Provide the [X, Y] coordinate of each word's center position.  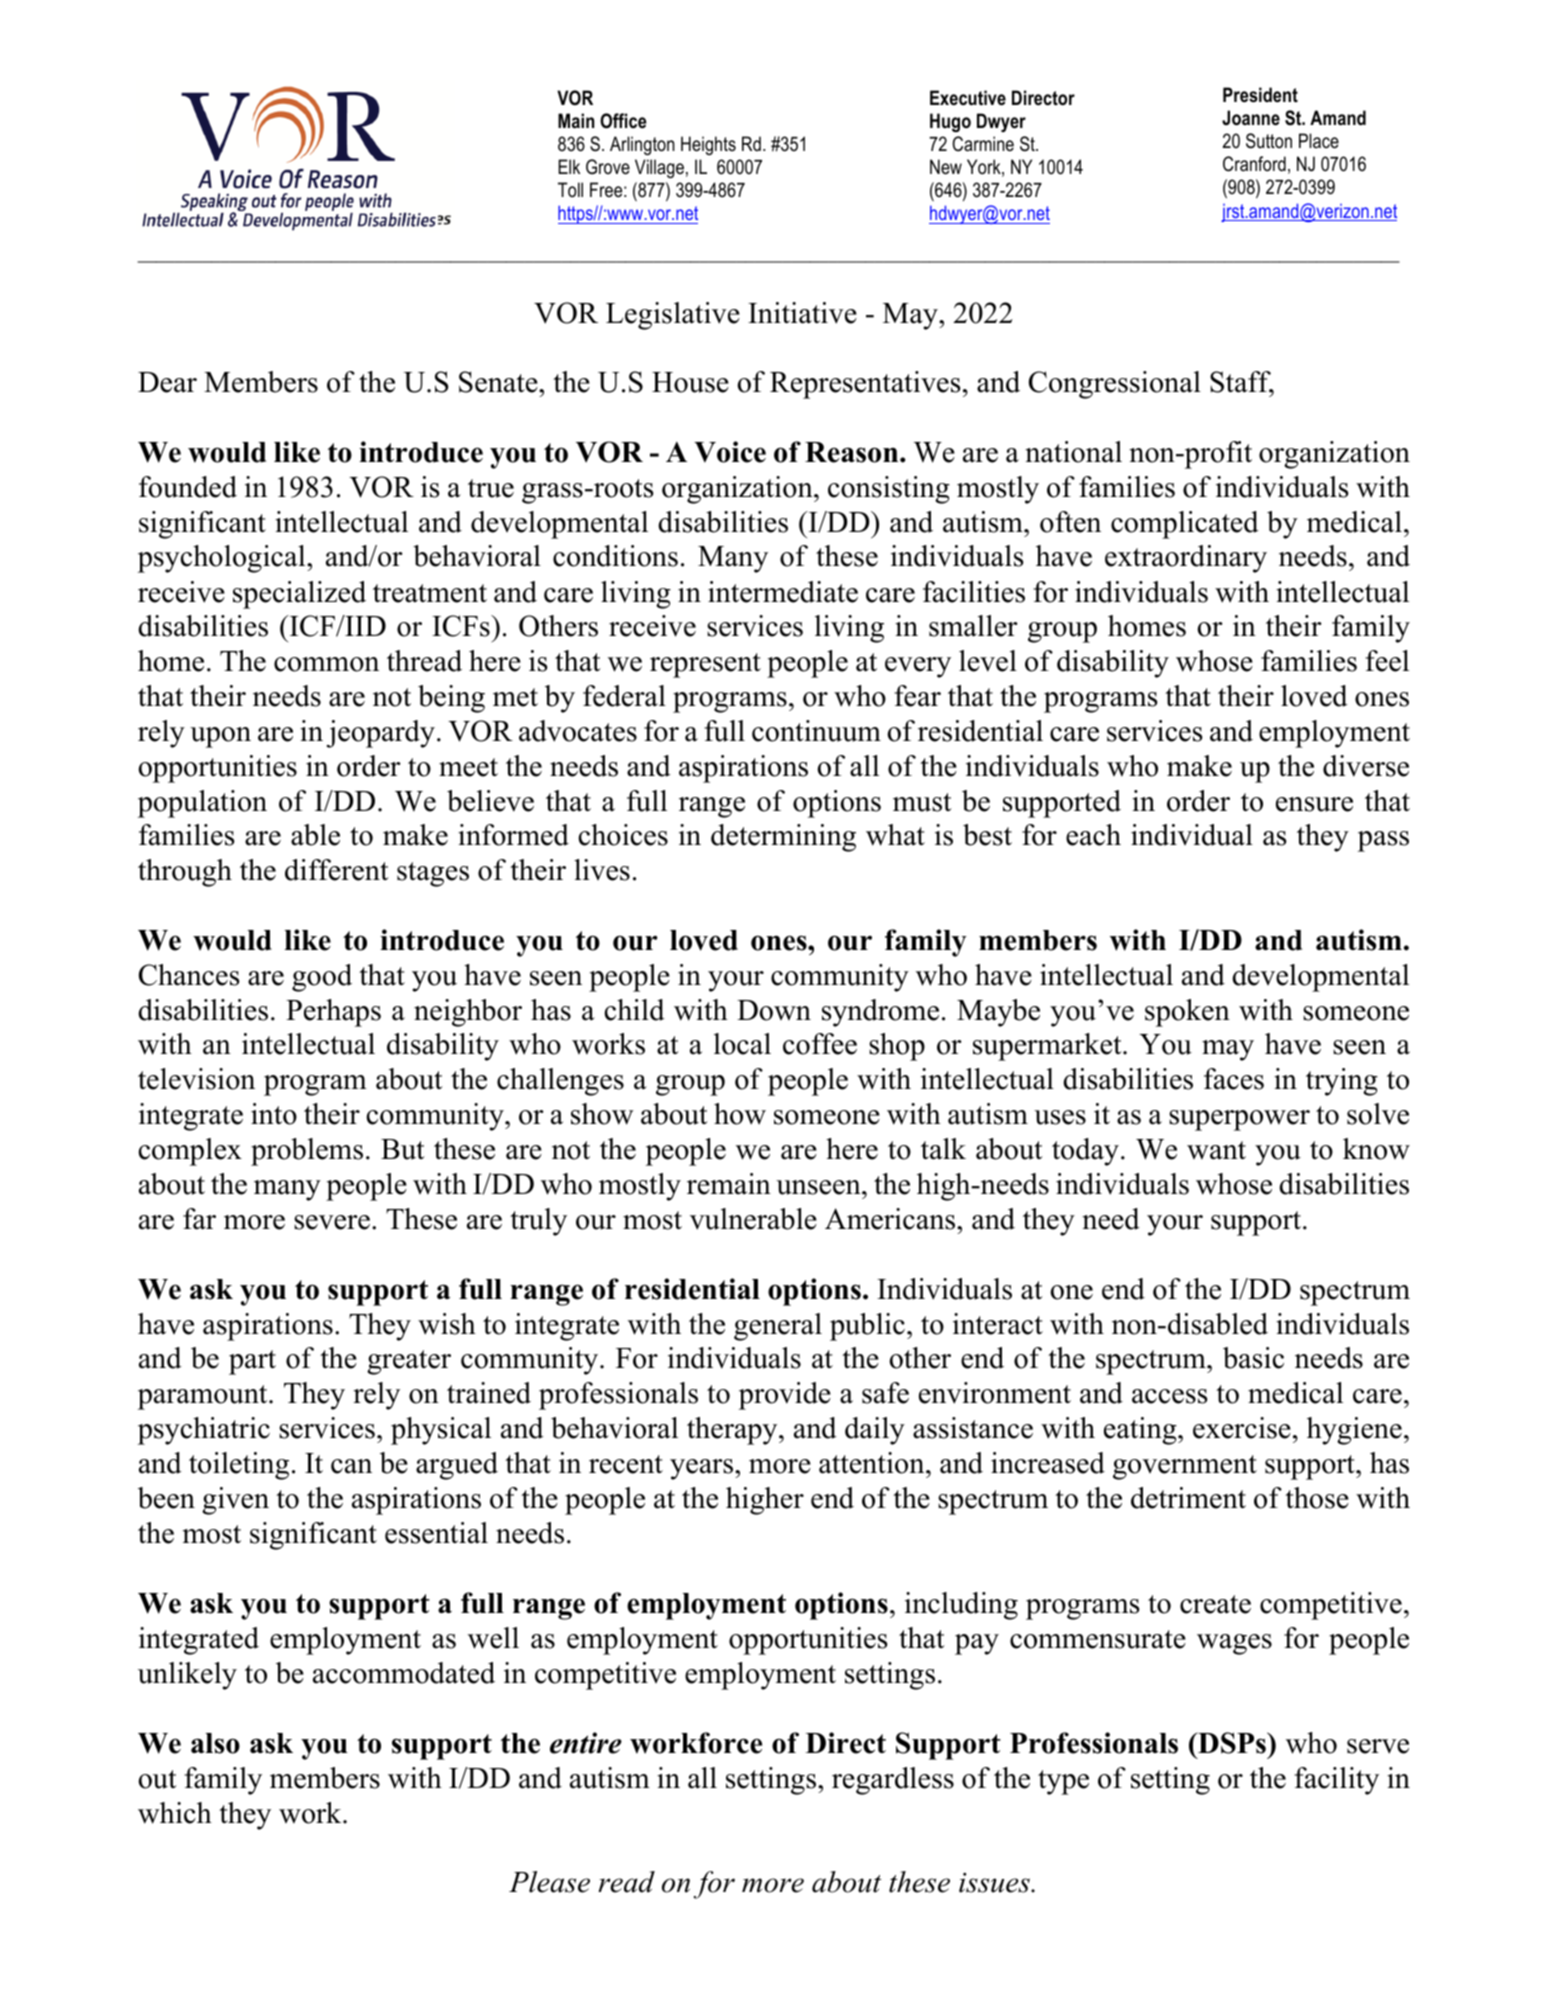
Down [774, 1010]
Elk [569, 166]
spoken [1187, 1013]
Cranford [1254, 164]
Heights [708, 145]
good [322, 978]
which [175, 1813]
